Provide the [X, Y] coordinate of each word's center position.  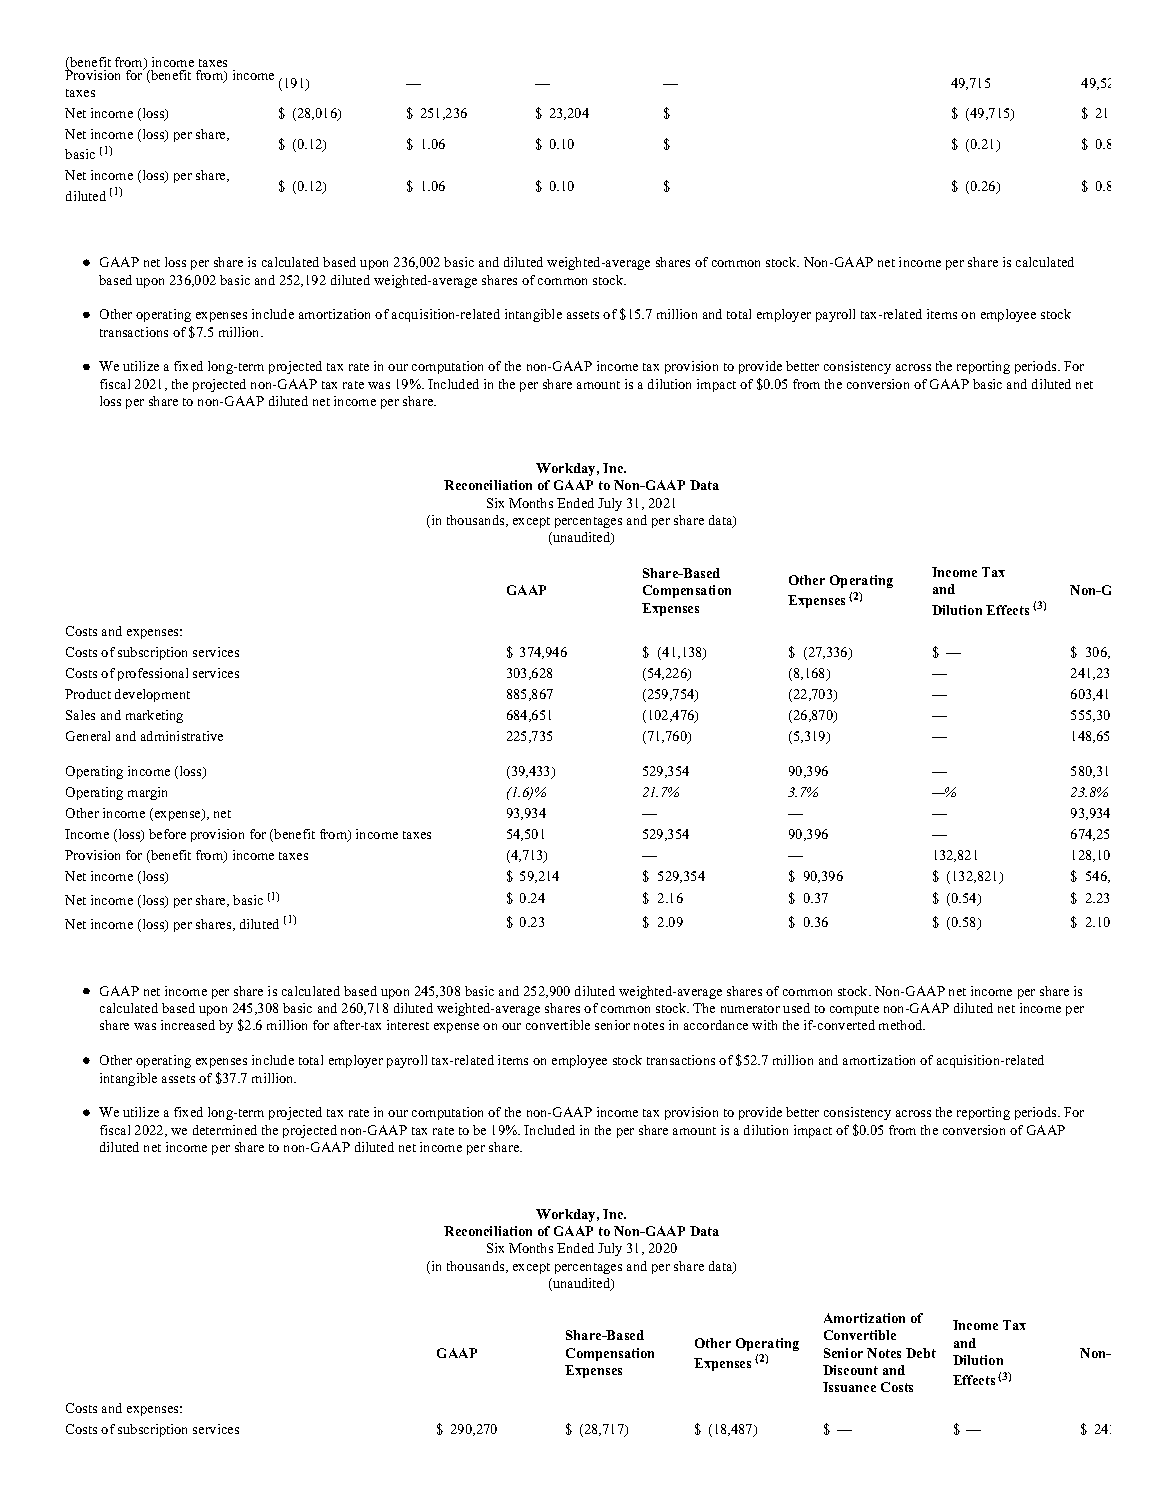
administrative [182, 736]
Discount [850, 1370]
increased [188, 1025]
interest [408, 1025]
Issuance [849, 1387]
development [152, 695]
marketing [154, 716]
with [764, 1025]
